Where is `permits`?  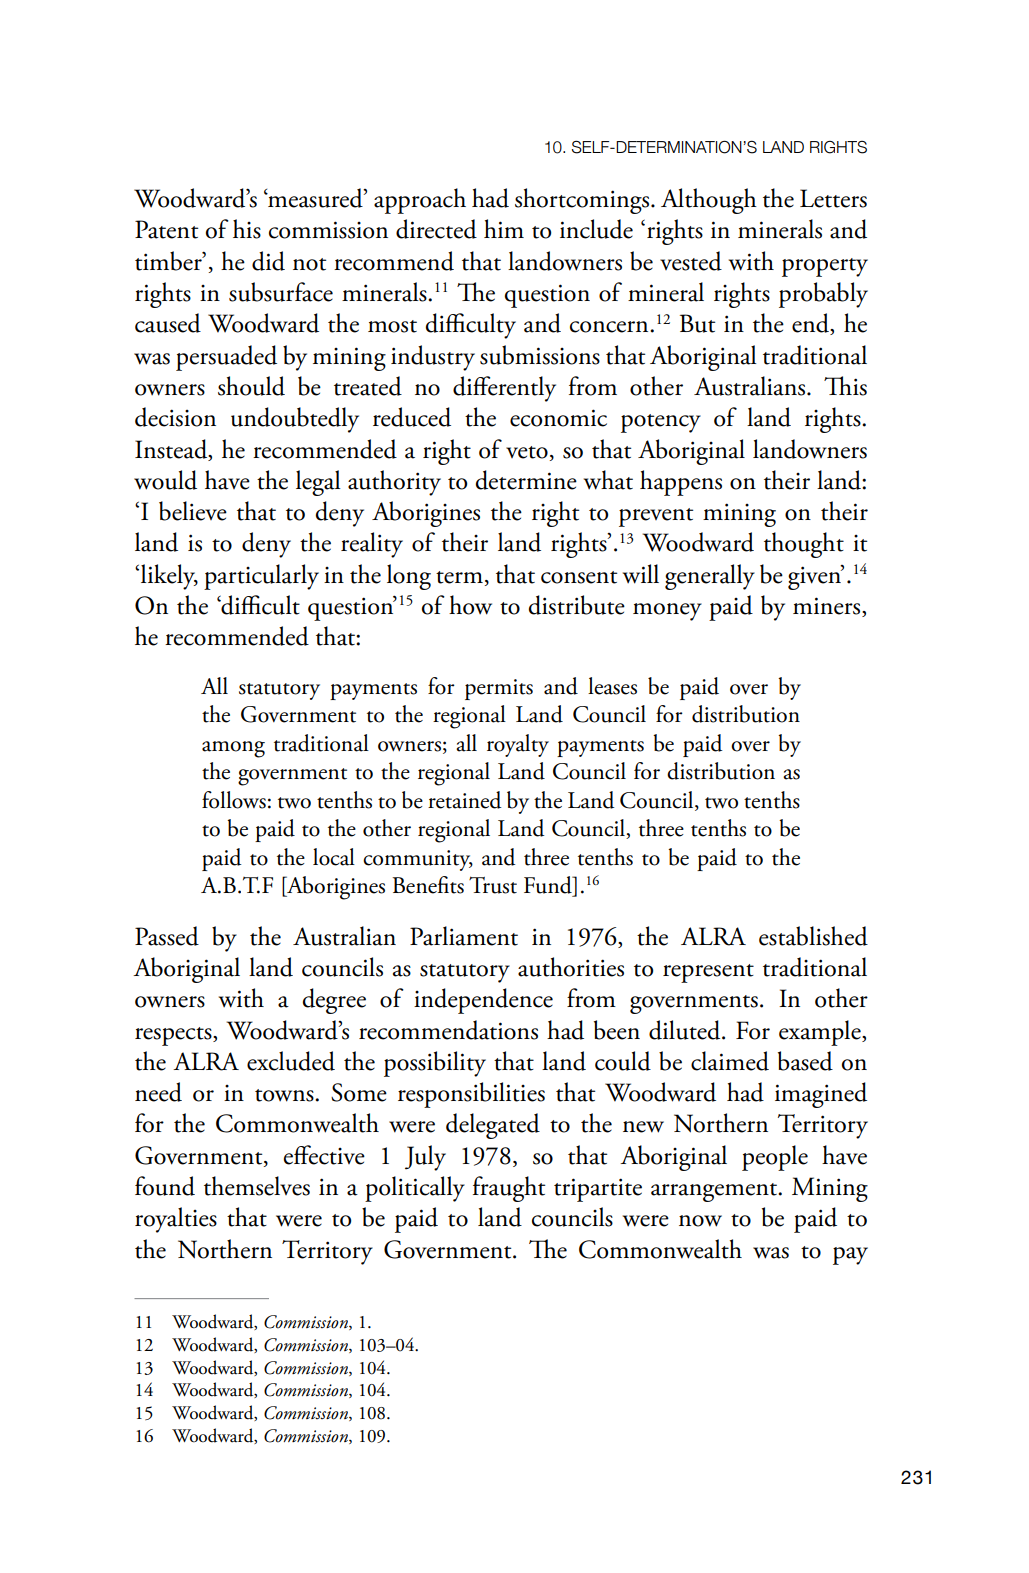 permits is located at coordinates (499, 689).
